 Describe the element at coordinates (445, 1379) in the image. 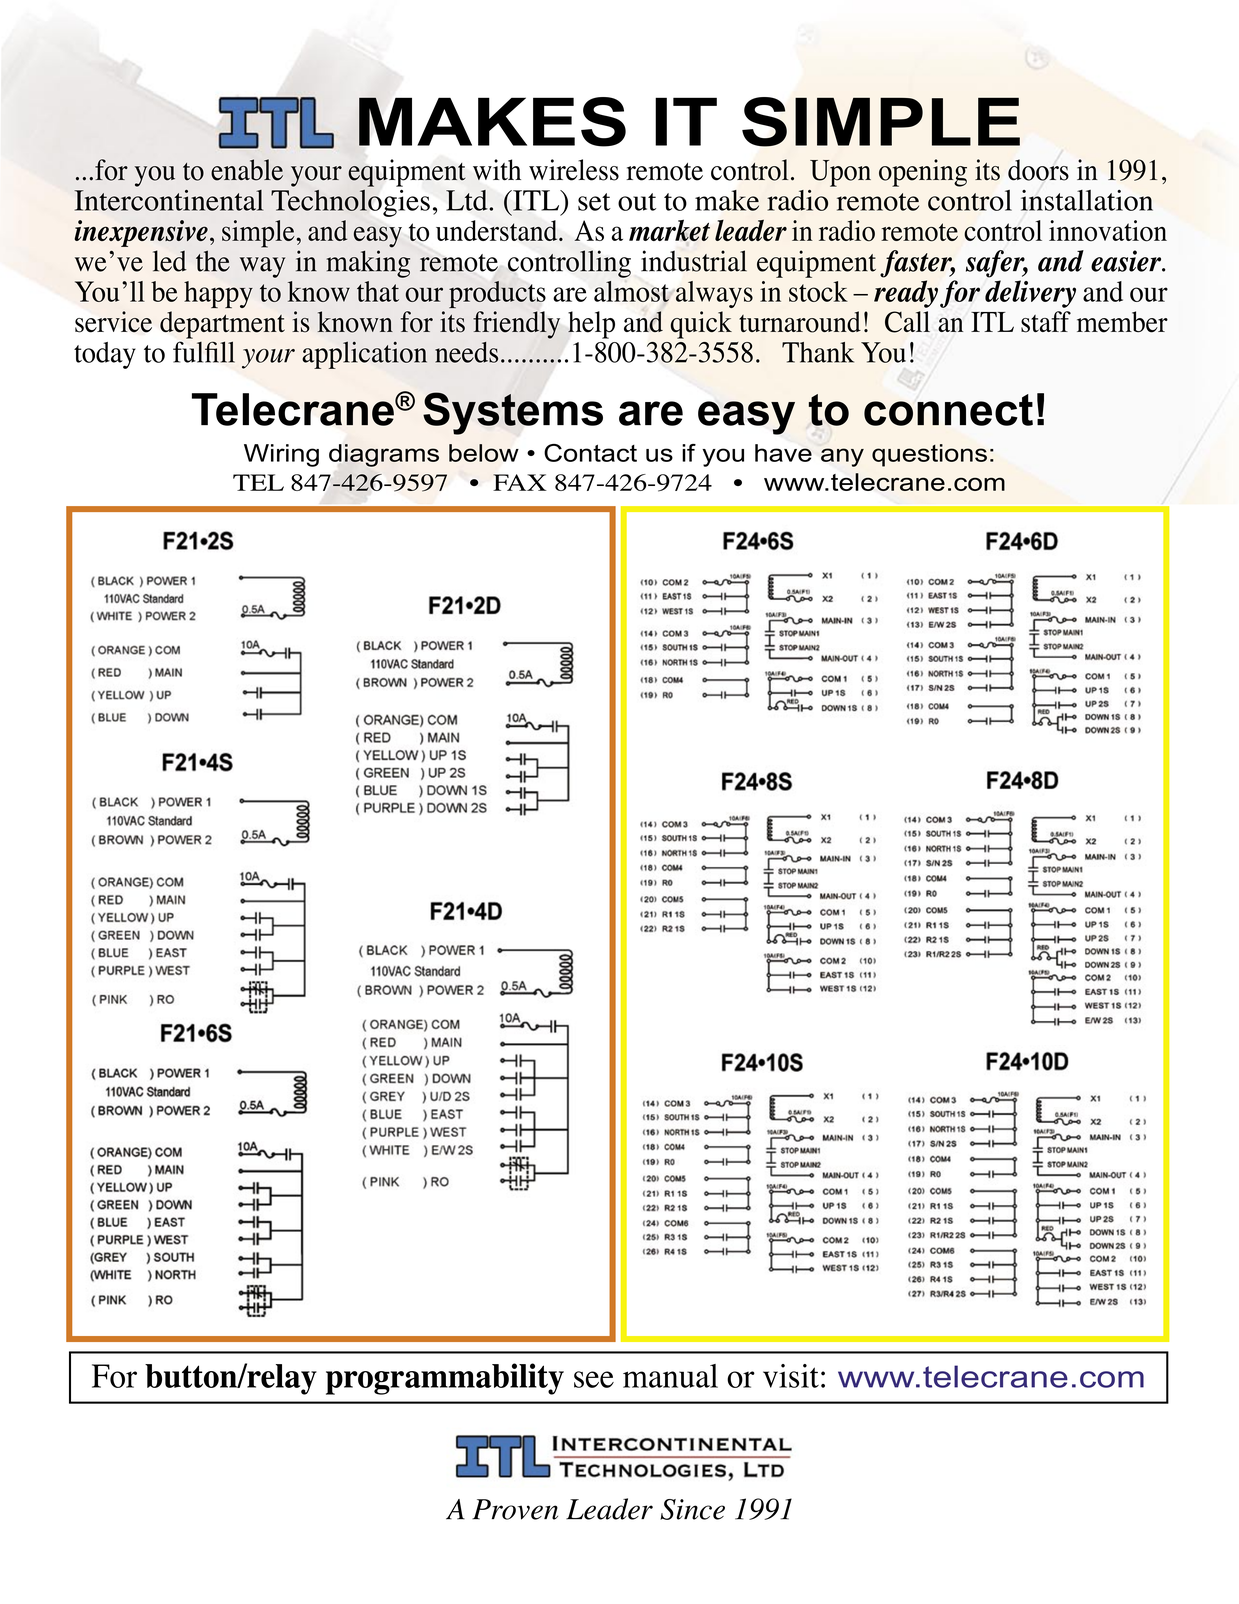

I see `programmability` at that location.
